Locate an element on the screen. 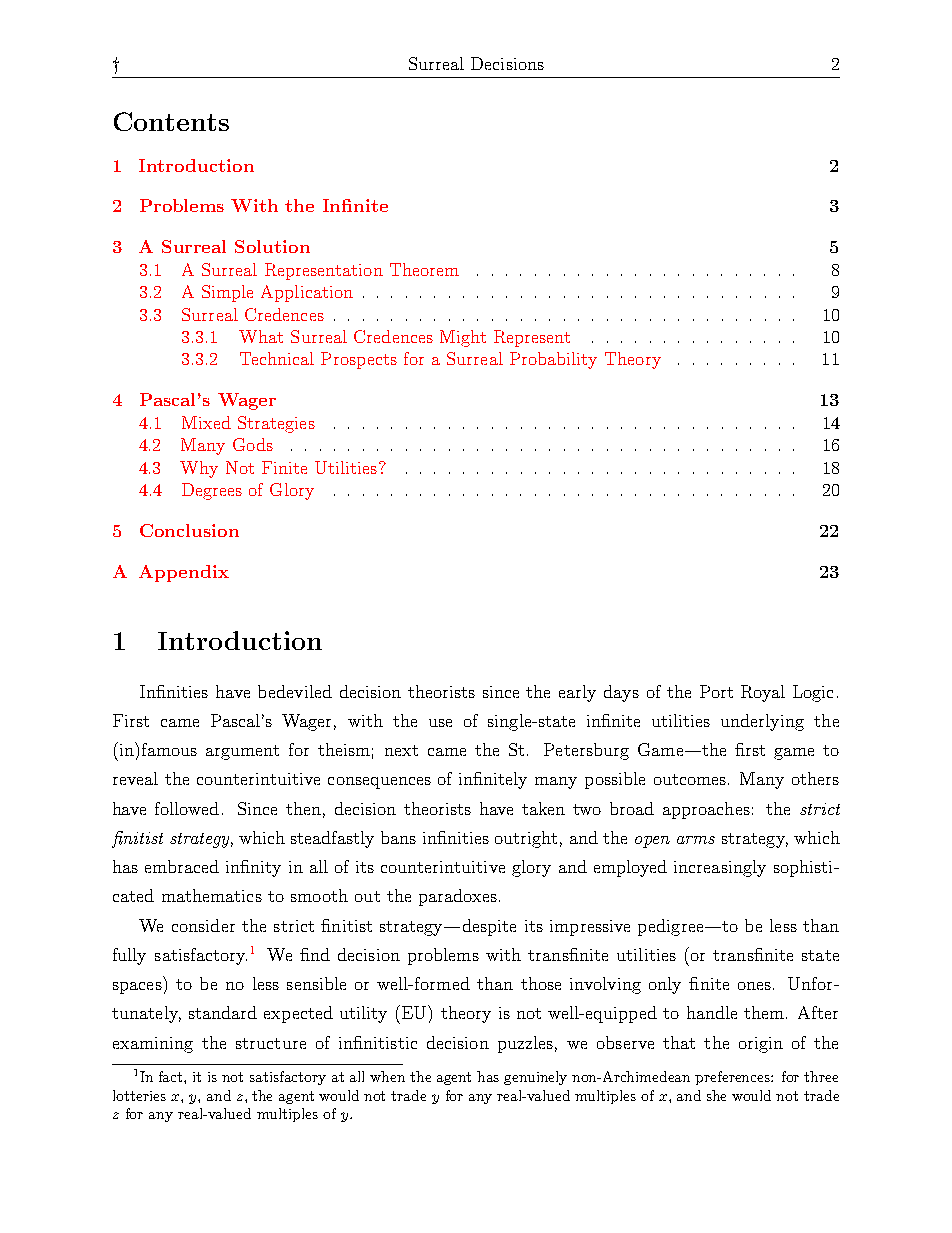  Contents is located at coordinates (171, 121).
